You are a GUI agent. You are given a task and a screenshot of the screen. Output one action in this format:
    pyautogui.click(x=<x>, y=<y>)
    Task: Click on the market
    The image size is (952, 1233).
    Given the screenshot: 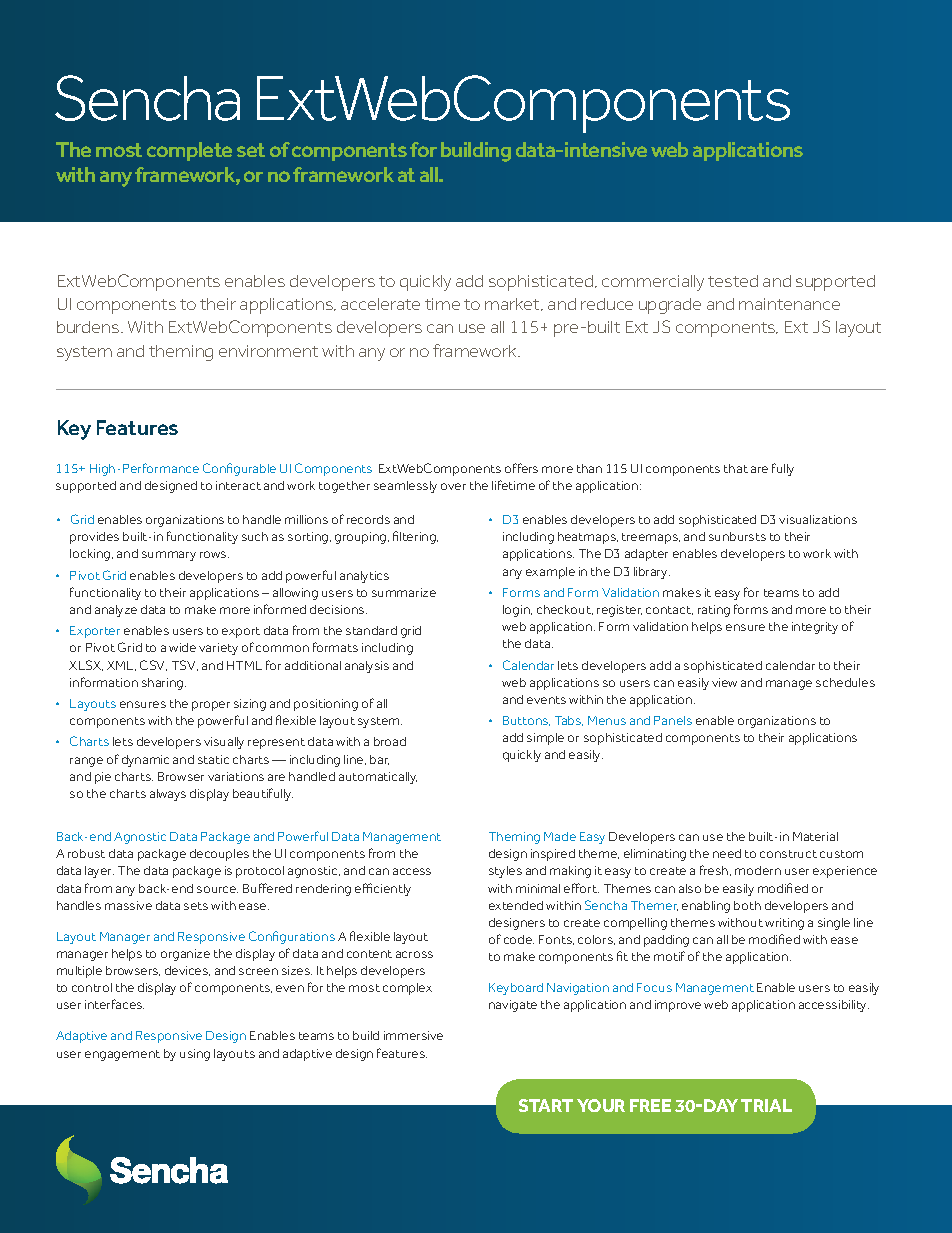 What is the action you would take?
    pyautogui.click(x=514, y=304)
